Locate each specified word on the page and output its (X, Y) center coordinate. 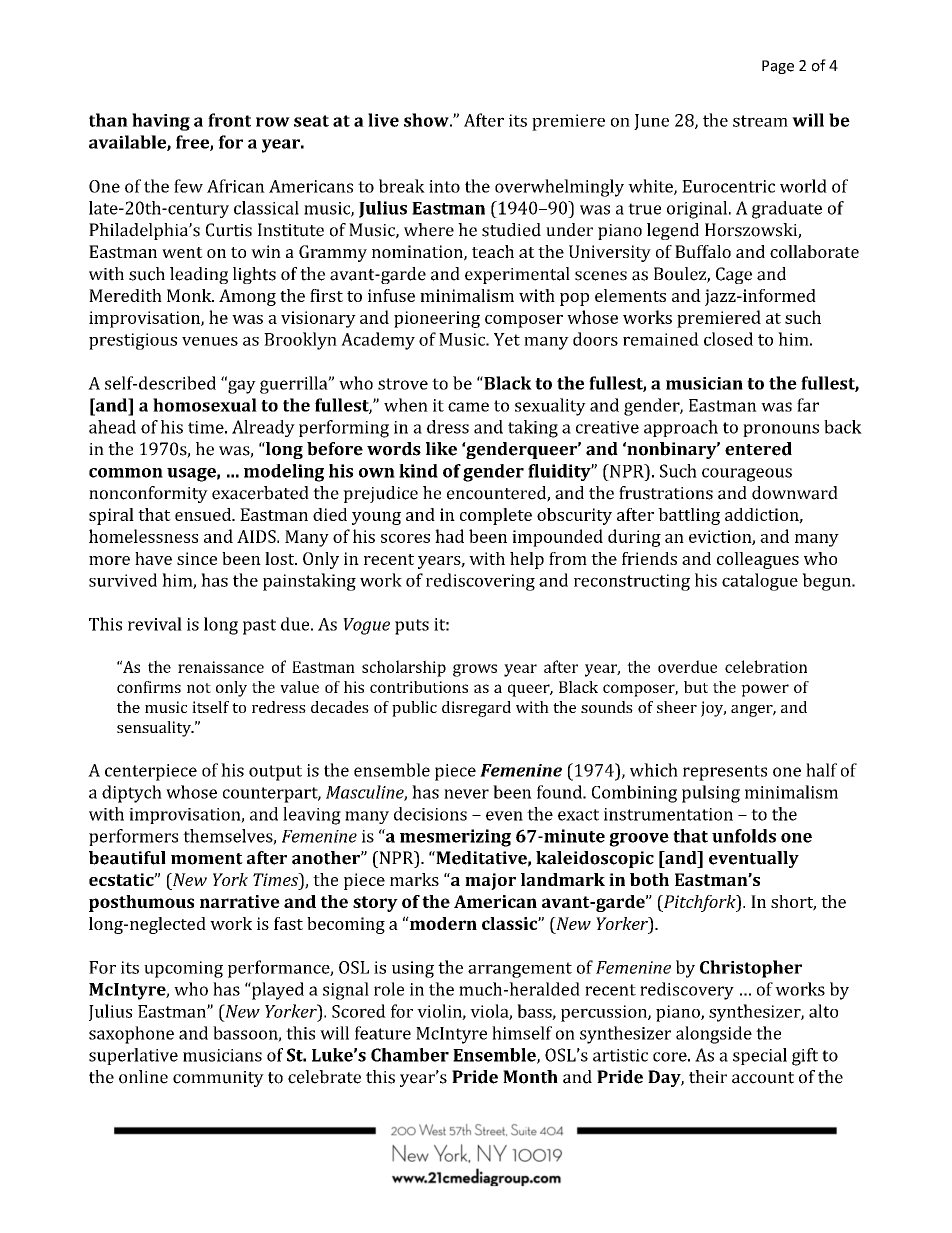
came (468, 407)
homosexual (205, 405)
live (383, 120)
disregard (476, 709)
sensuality (155, 729)
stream (760, 121)
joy (713, 709)
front (229, 120)
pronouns (781, 430)
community (218, 1079)
